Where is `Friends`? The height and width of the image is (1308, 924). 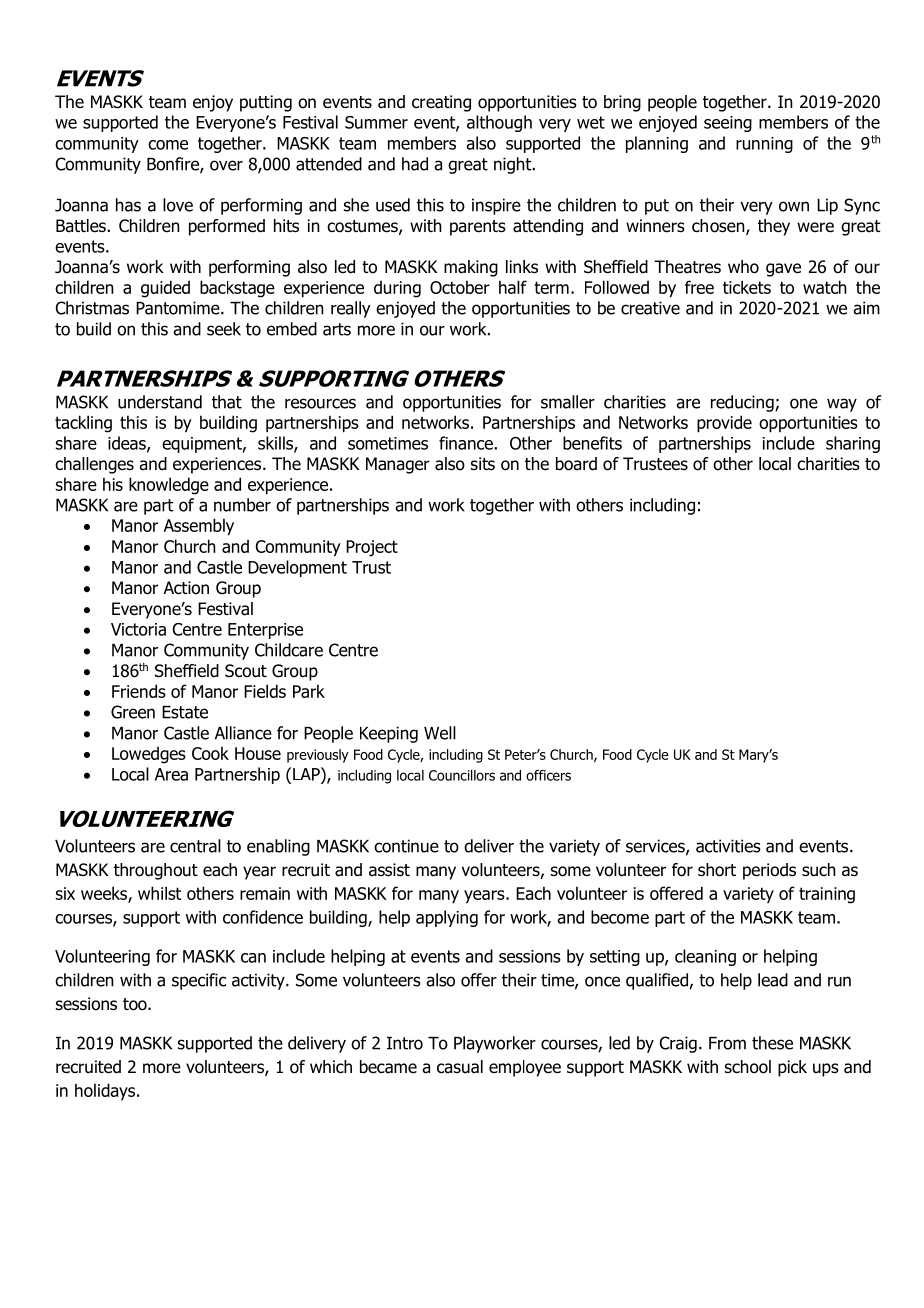 Friends is located at coordinates (139, 691).
